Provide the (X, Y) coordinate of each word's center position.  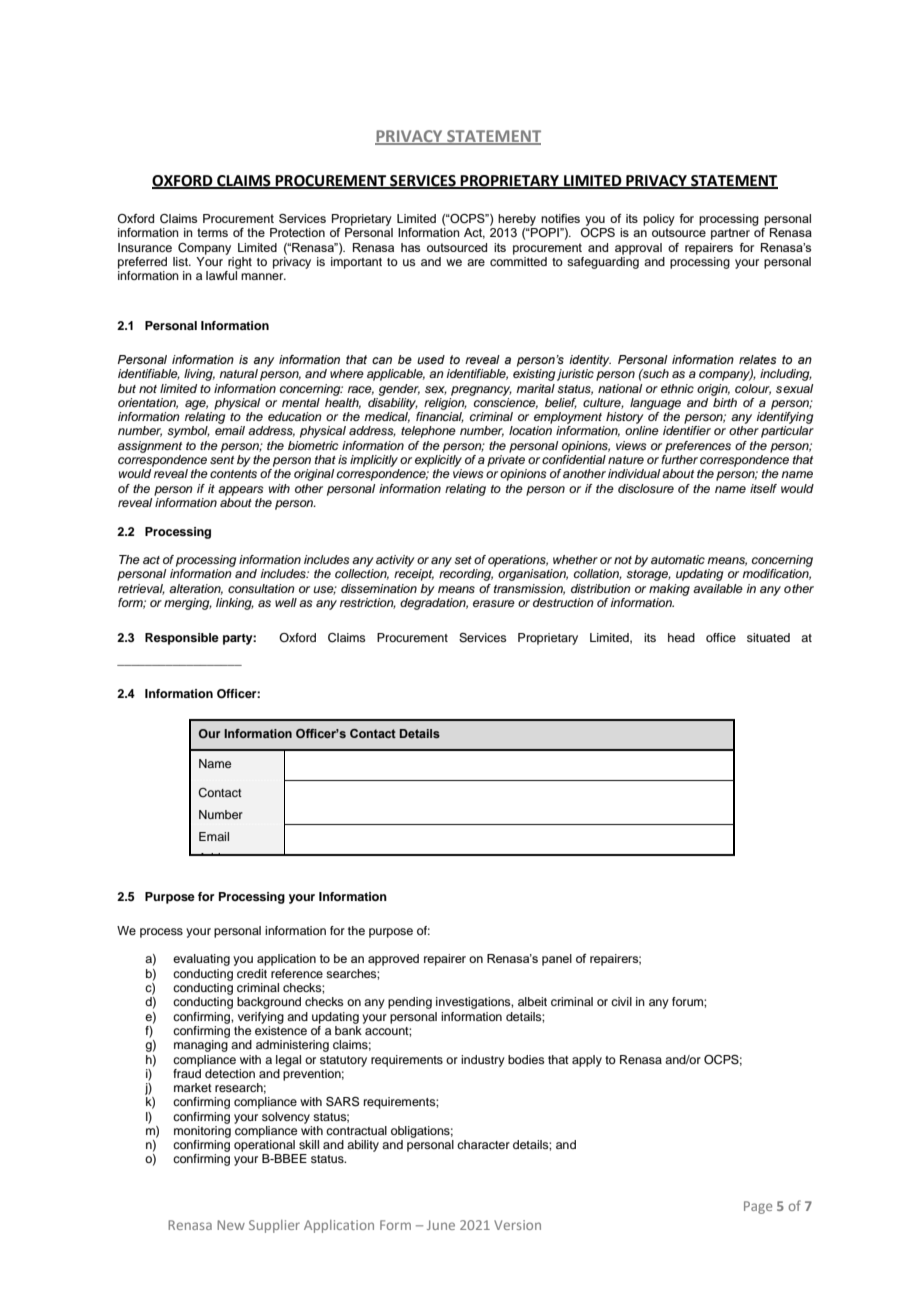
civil (621, 1001)
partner (730, 234)
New (231, 1225)
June (441, 1225)
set (463, 560)
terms (212, 232)
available (718, 588)
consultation (261, 588)
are (476, 262)
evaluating (201, 960)
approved (393, 960)
